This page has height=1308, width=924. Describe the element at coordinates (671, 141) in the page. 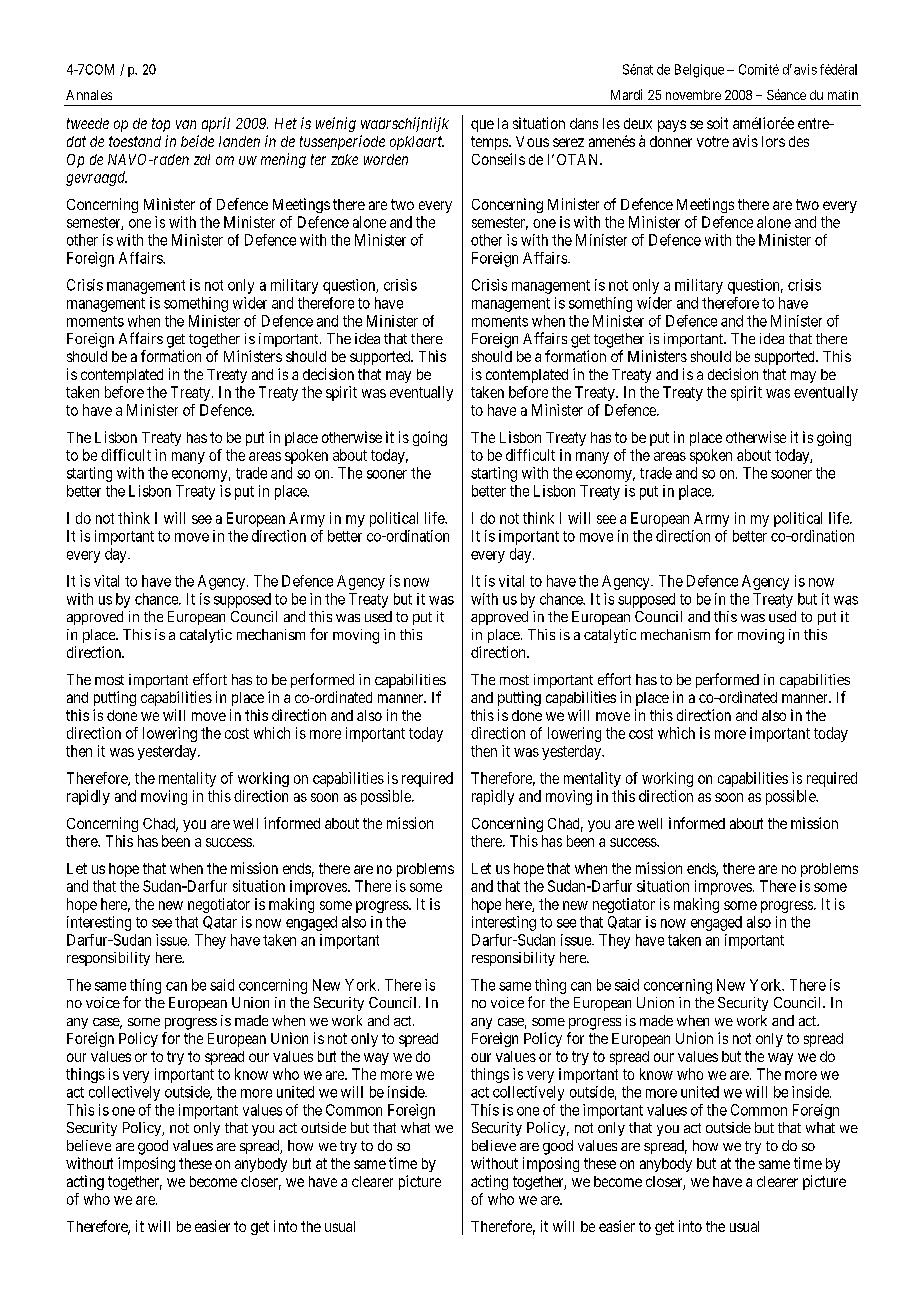

I see `donner` at that location.
